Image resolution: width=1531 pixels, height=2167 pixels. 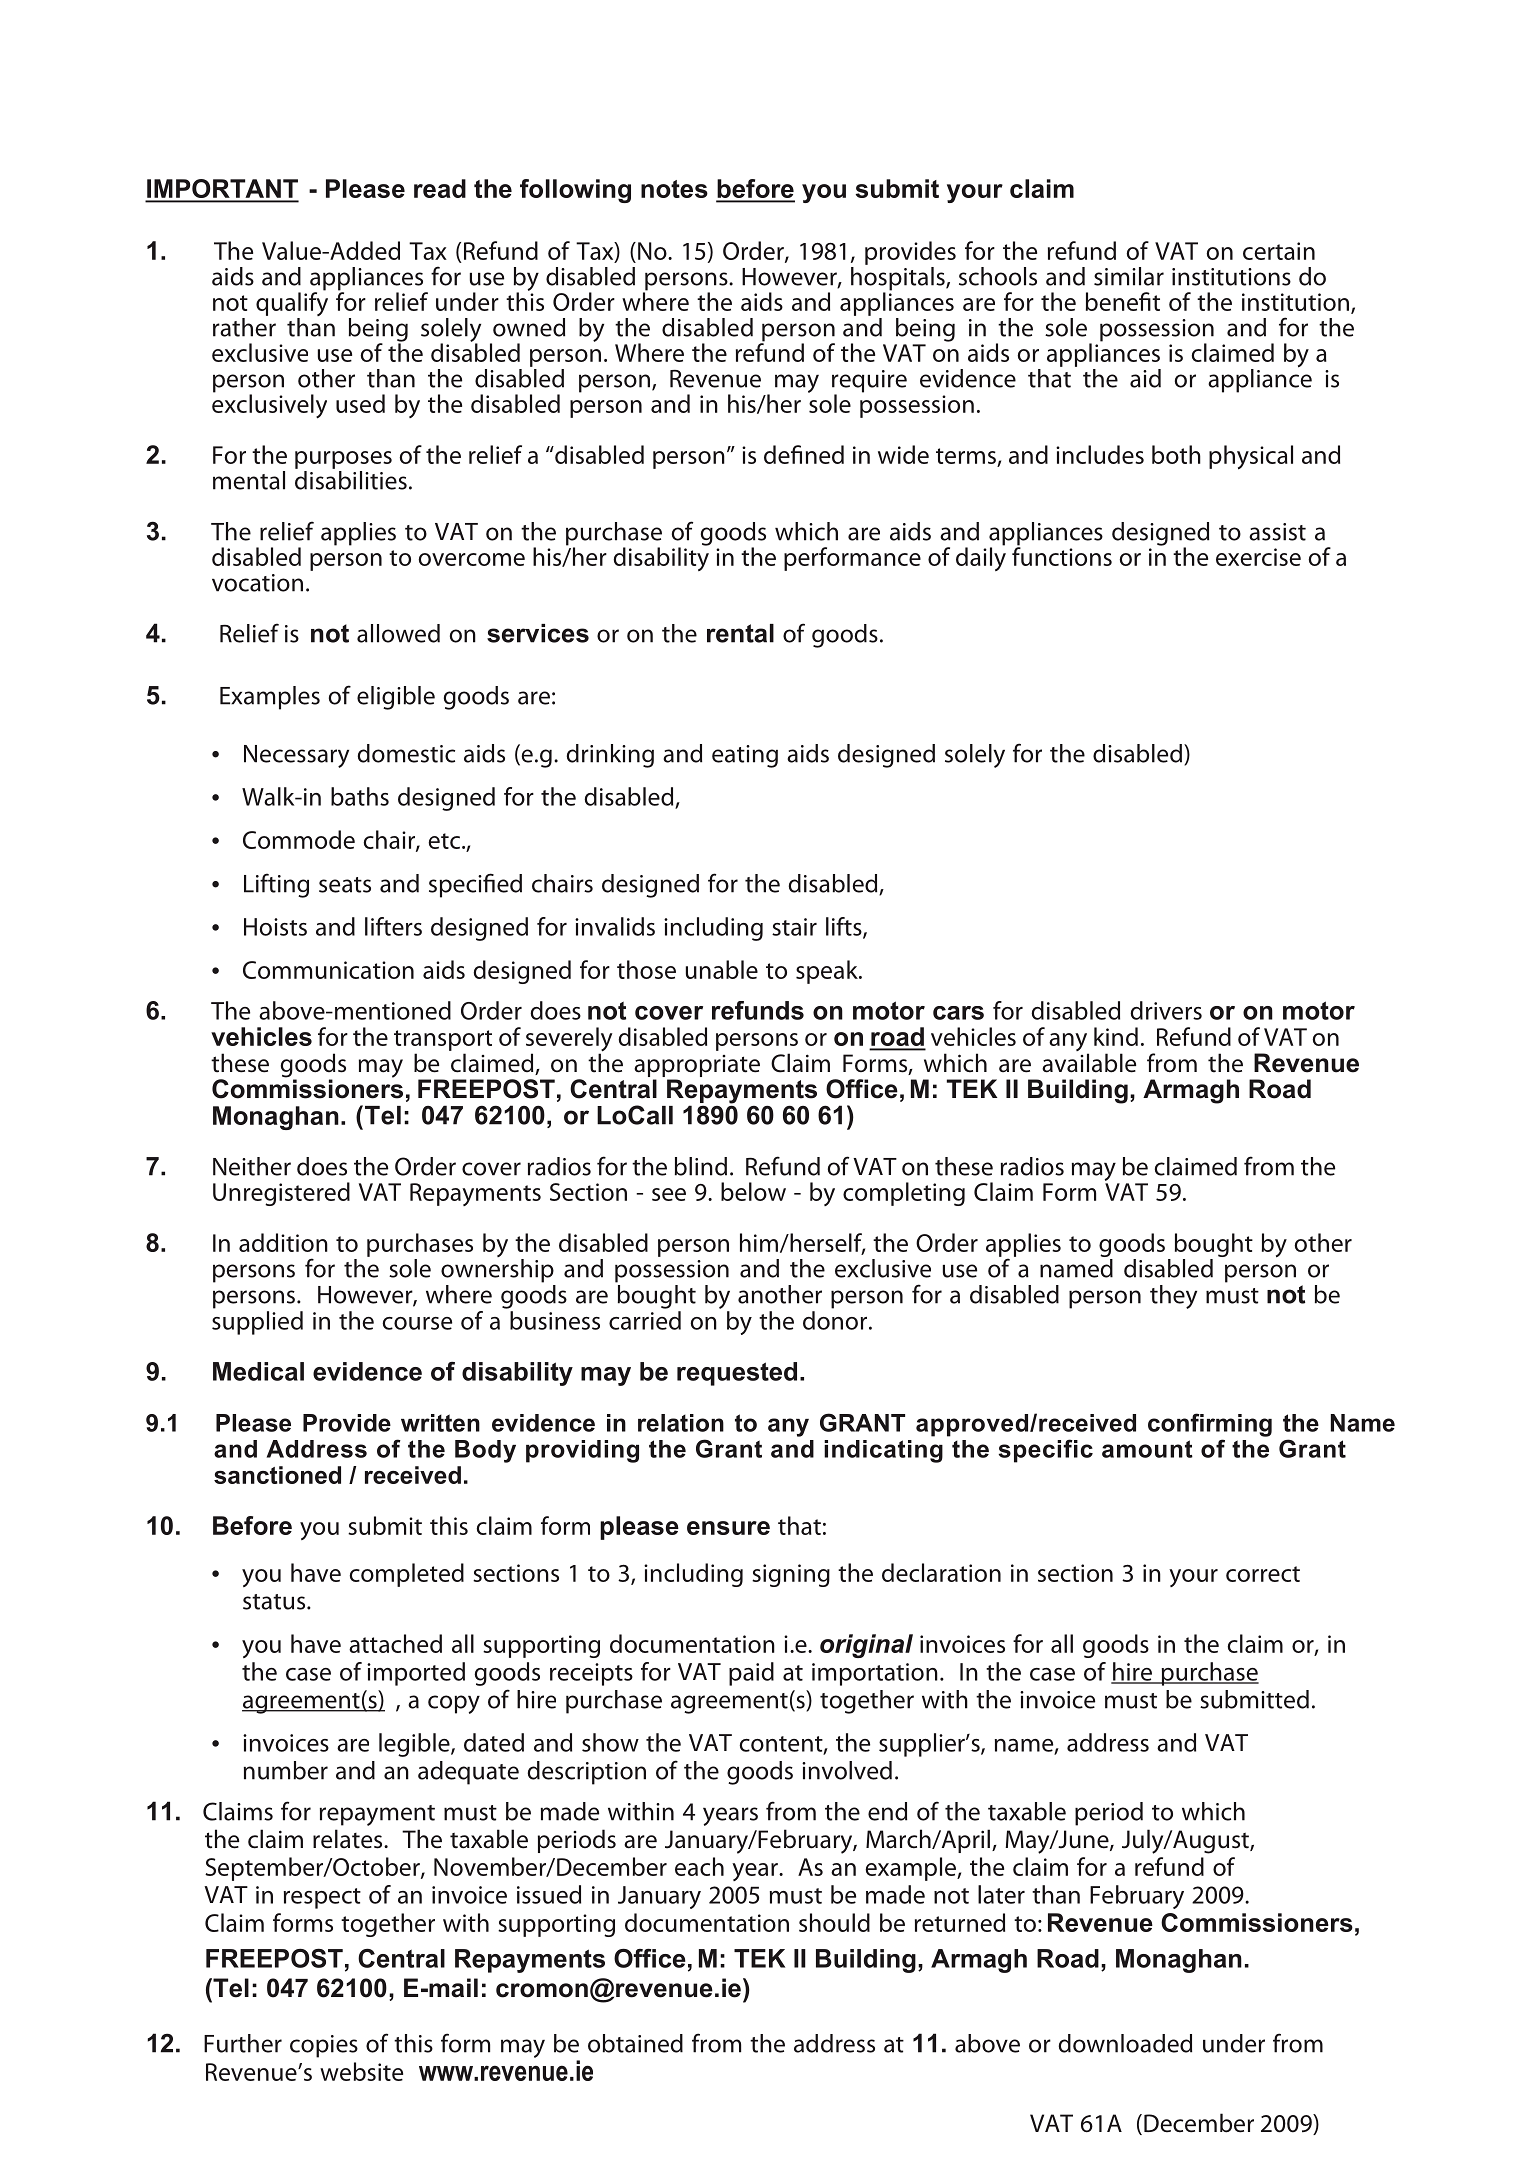 What do you see at coordinates (281, 1194) in the document?
I see `Unregistered` at bounding box center [281, 1194].
